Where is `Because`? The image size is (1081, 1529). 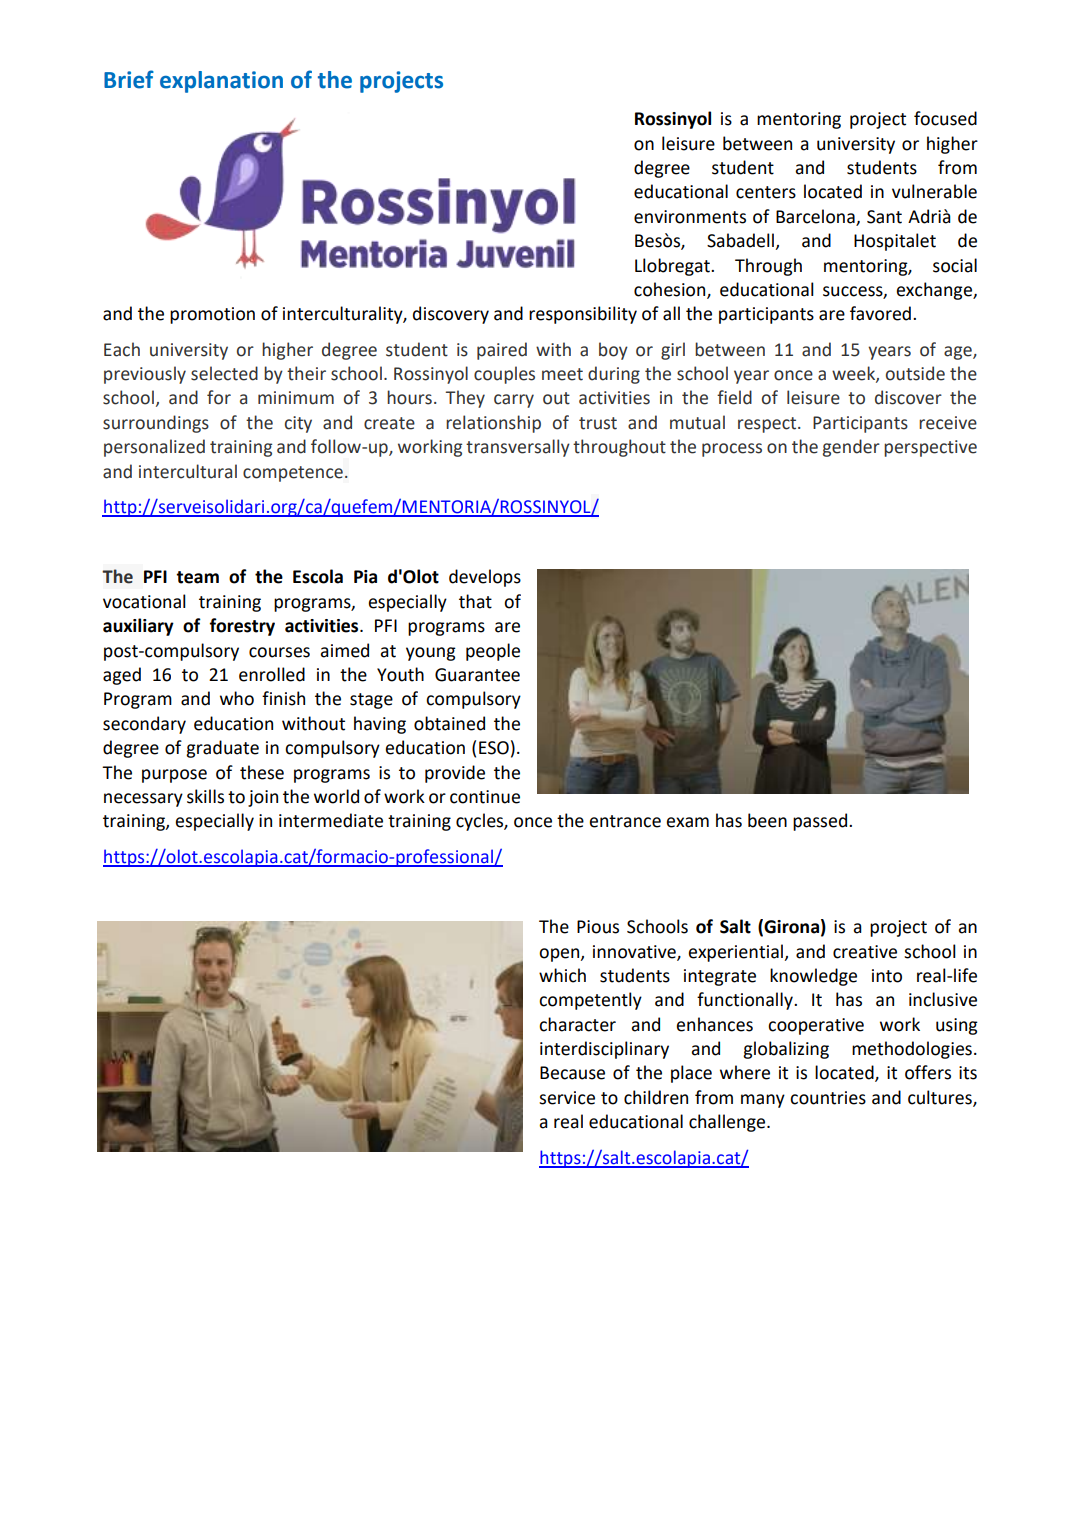
Because is located at coordinates (572, 1073).
